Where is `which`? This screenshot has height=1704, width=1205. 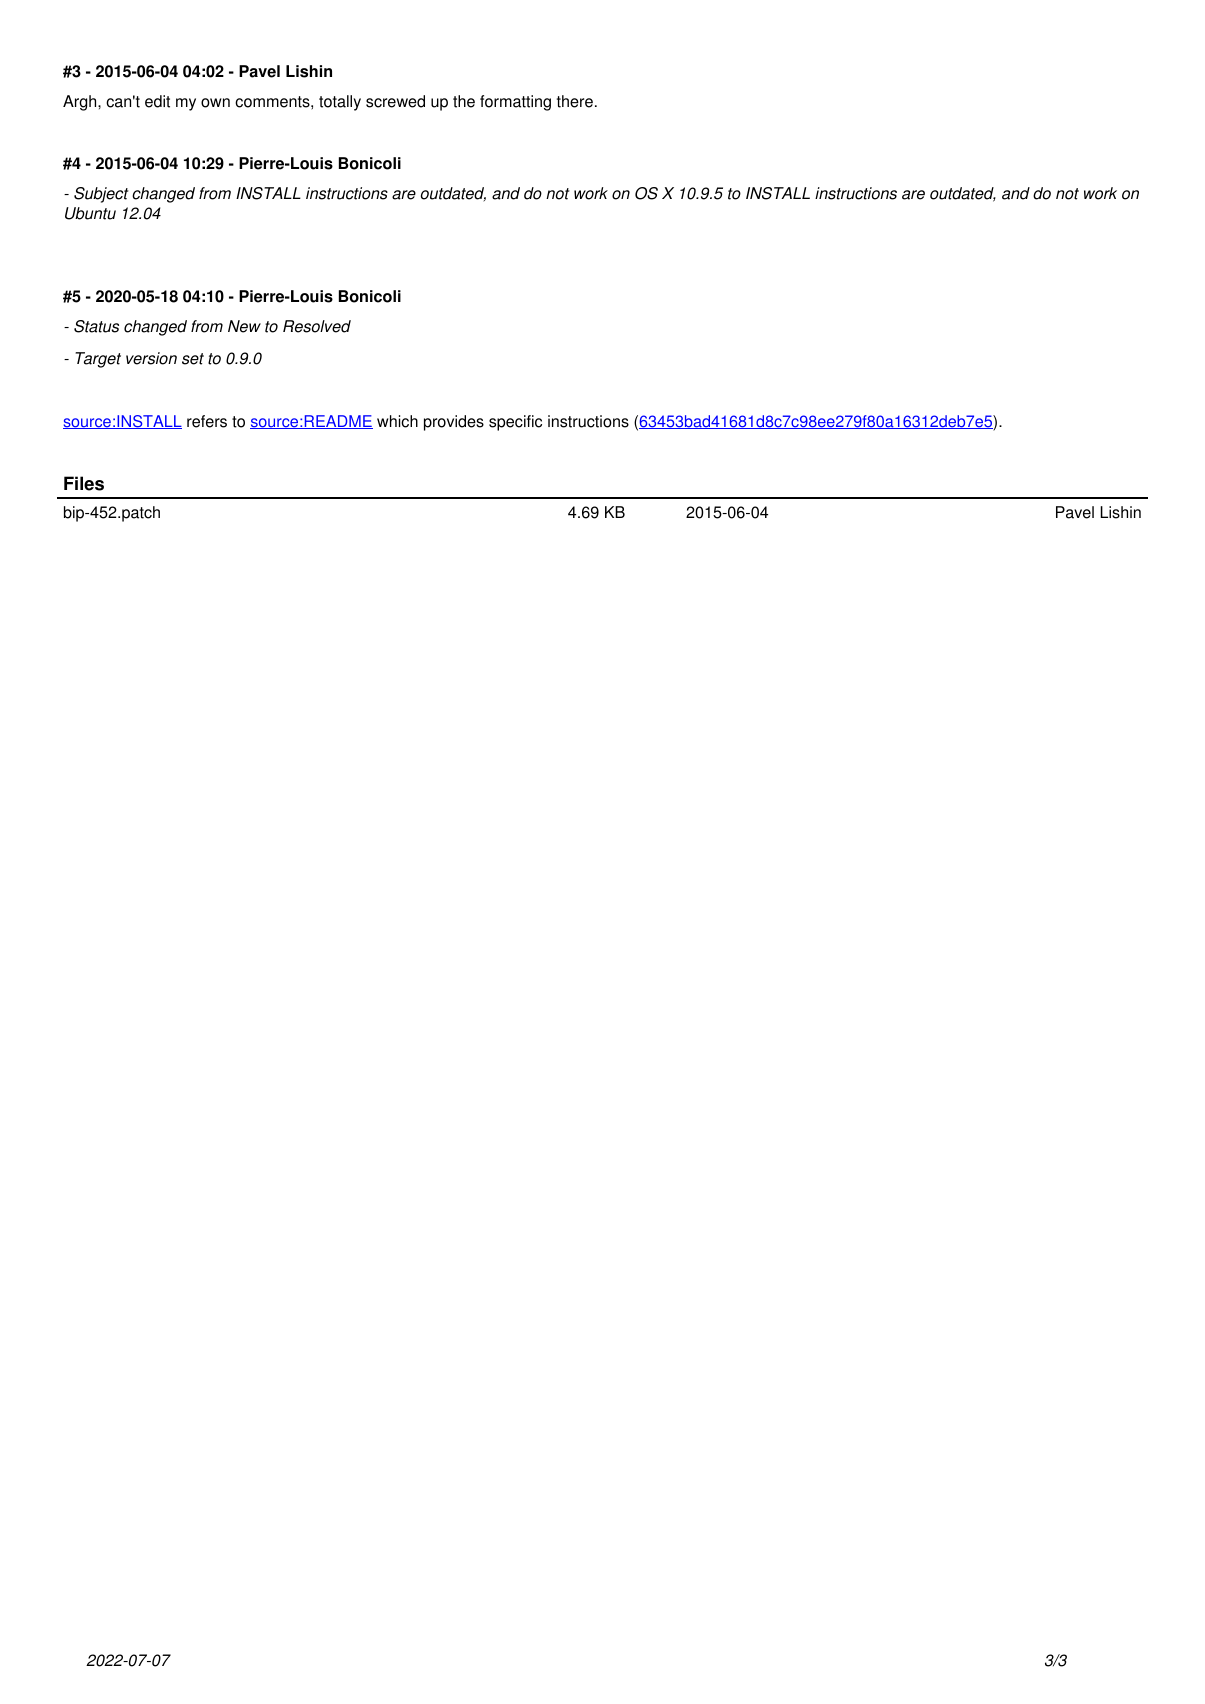 which is located at coordinates (397, 421).
